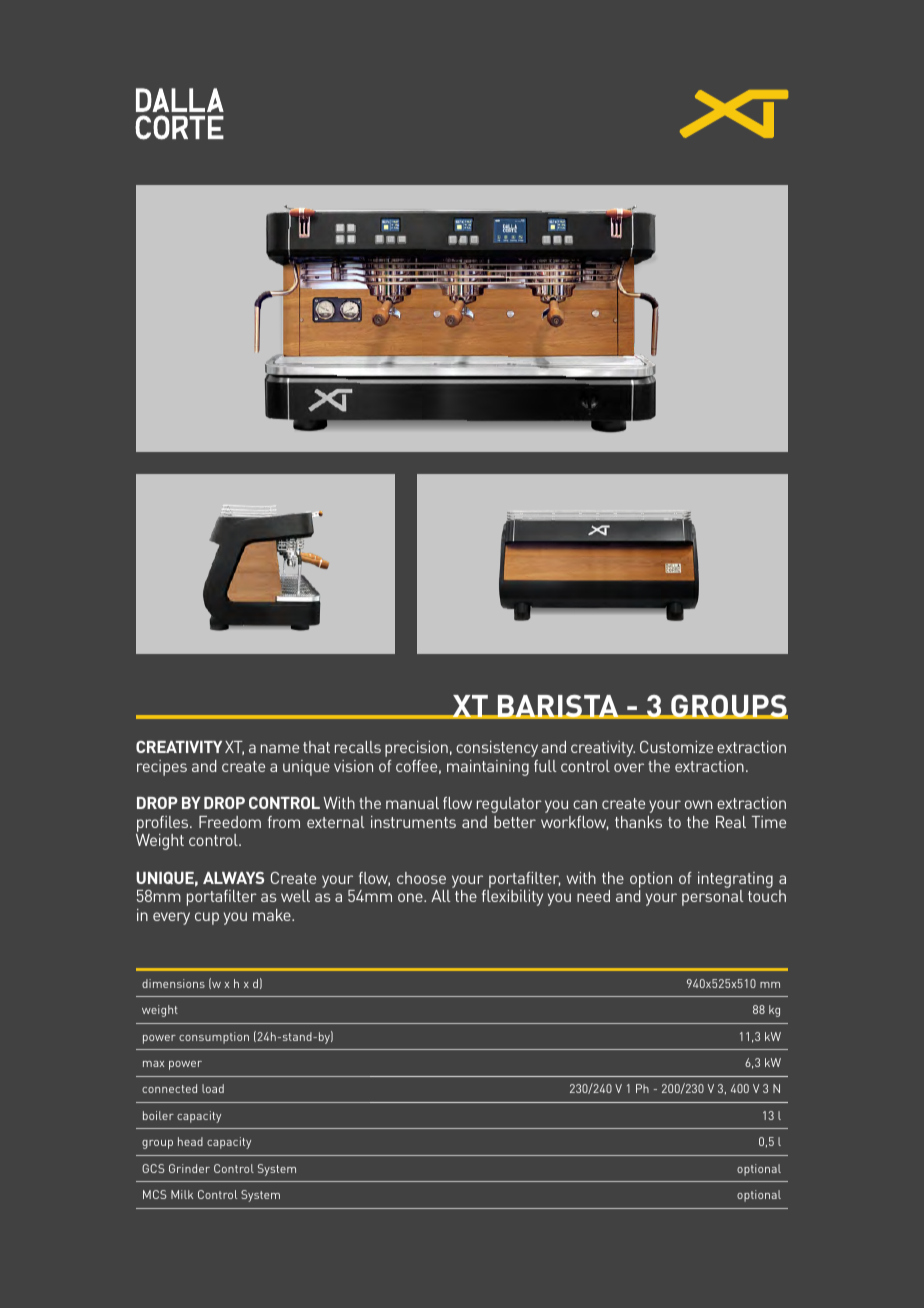 The width and height of the screenshot is (924, 1308). I want to click on consistency, so click(497, 749).
